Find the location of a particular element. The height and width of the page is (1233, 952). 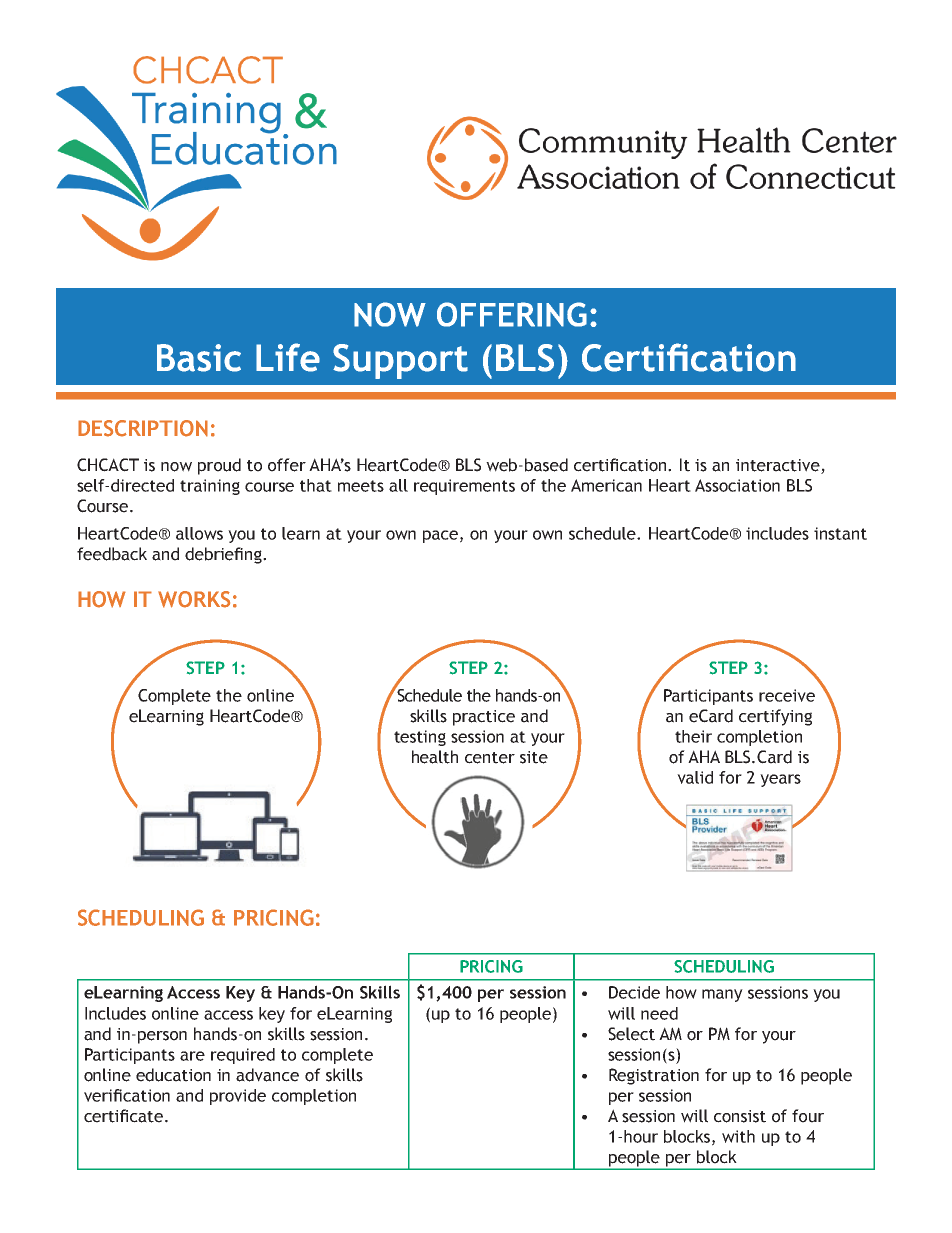

center is located at coordinates (490, 758).
